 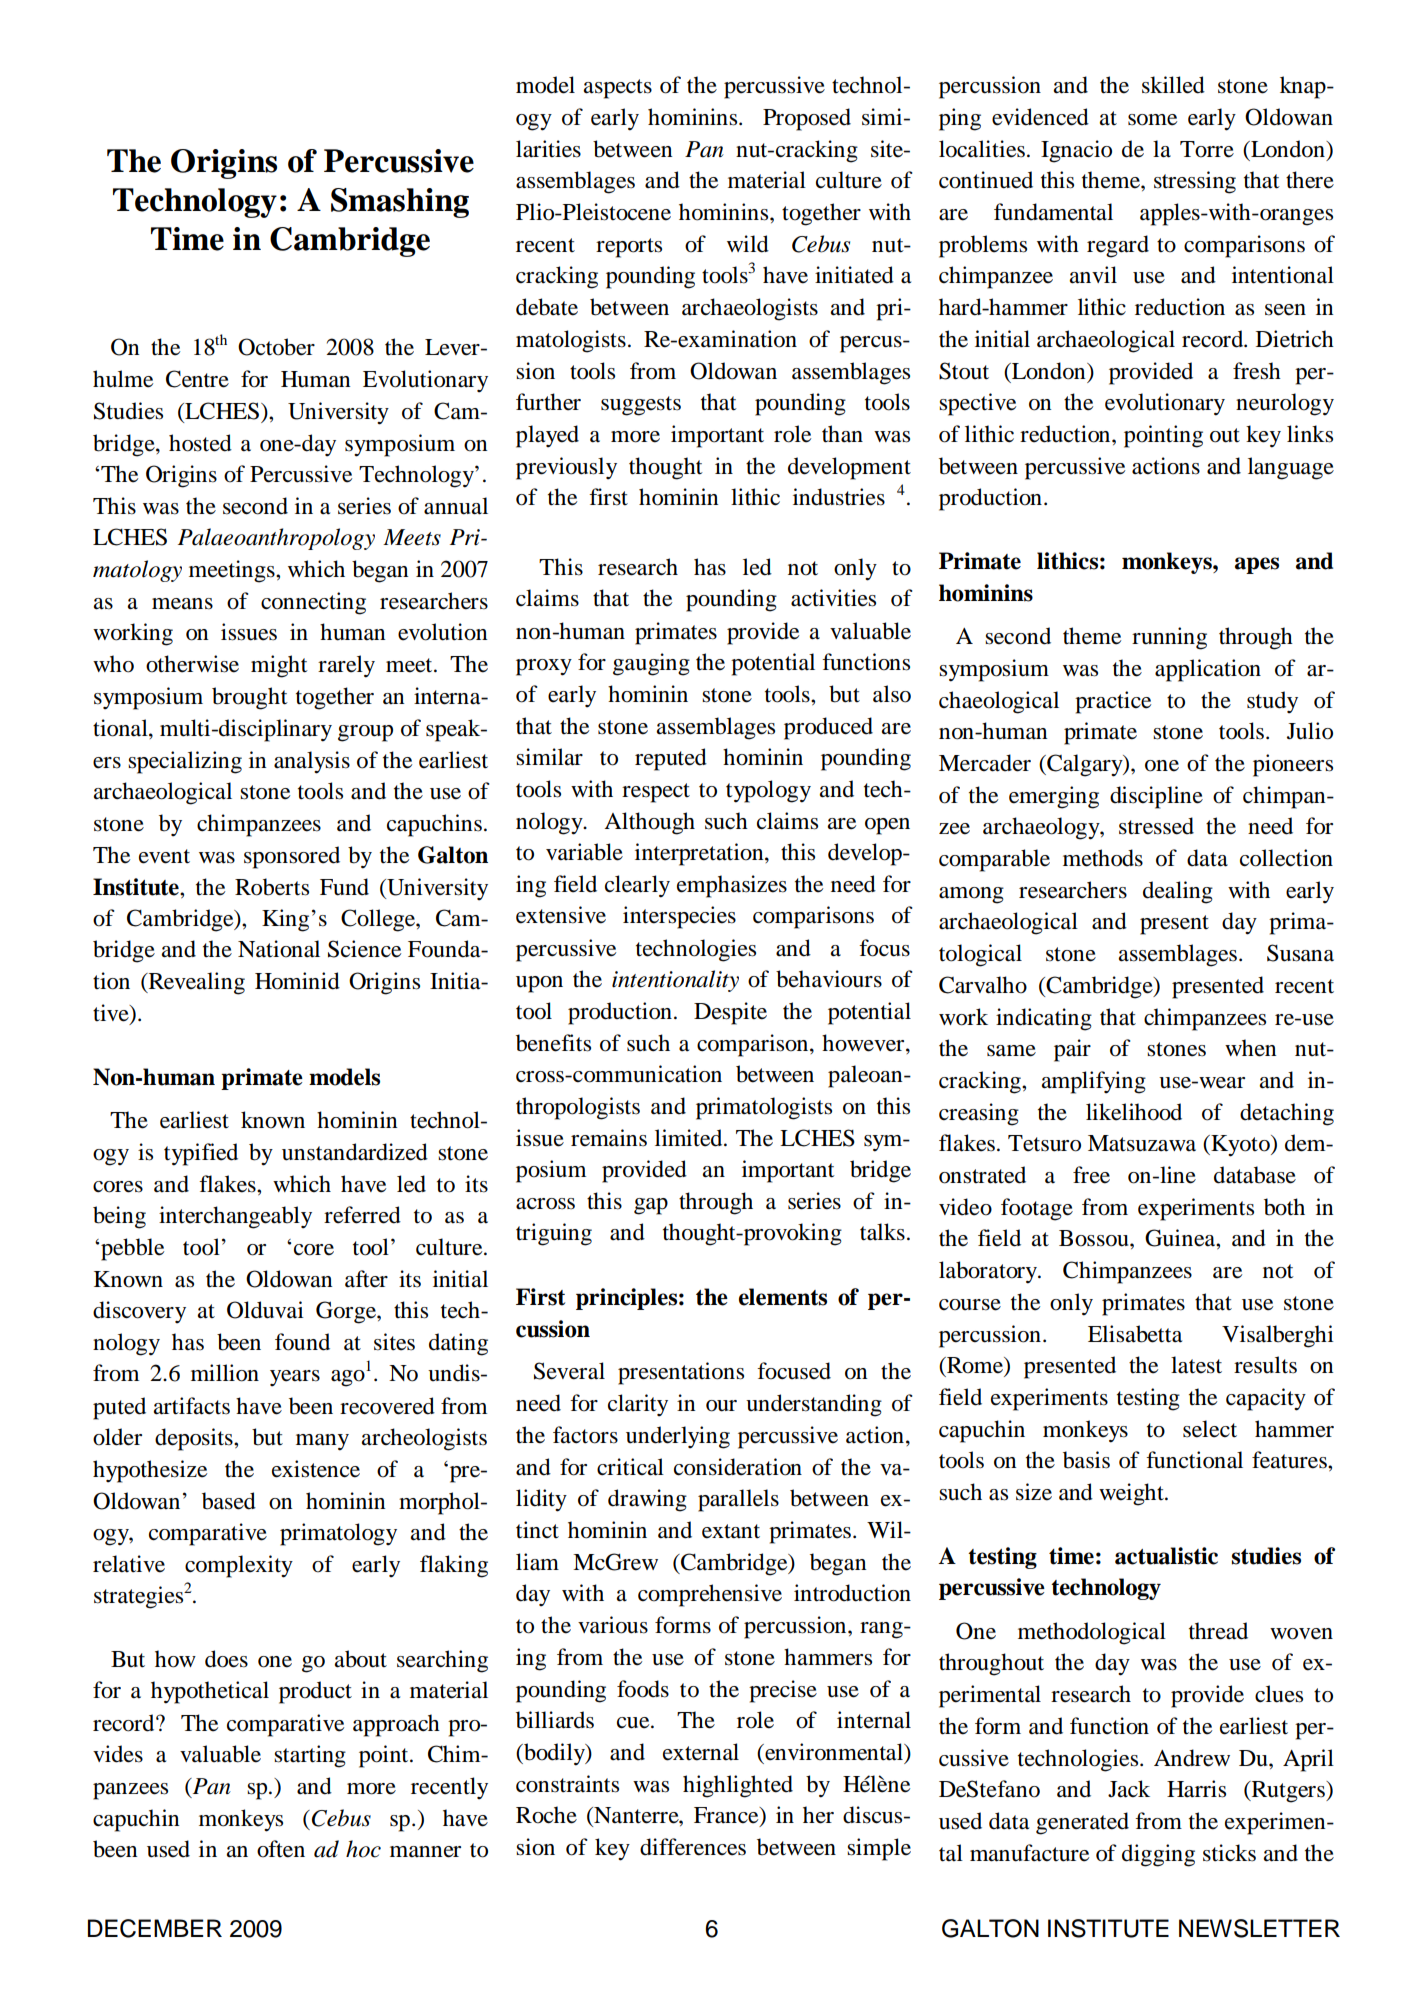 I want to click on select, so click(x=1210, y=1429).
